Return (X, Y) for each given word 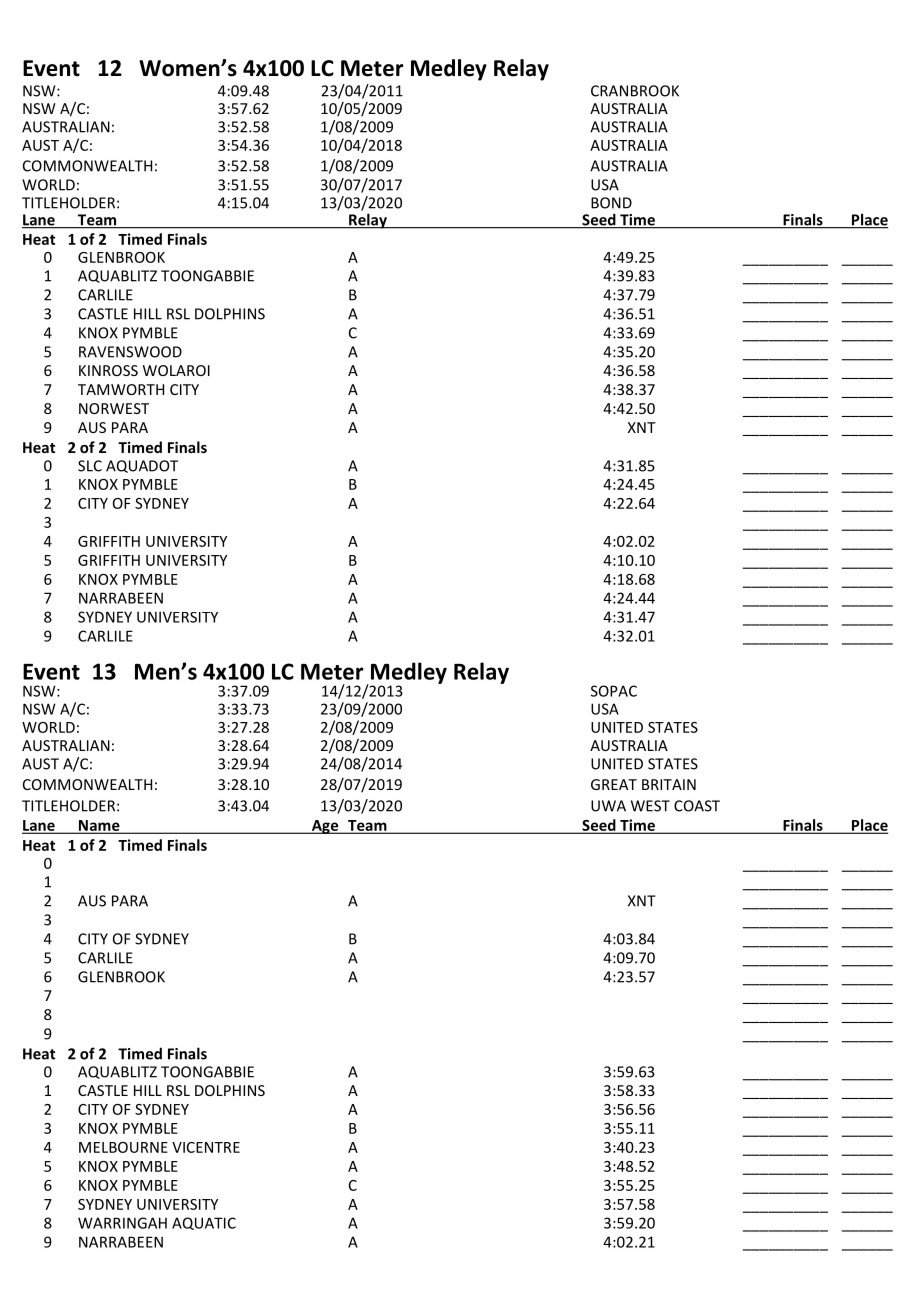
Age (325, 827)
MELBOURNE (123, 1147)
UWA (608, 806)
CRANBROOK (635, 91)
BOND (611, 203)
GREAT (614, 784)
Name (99, 826)
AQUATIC (204, 1223)
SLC (90, 466)
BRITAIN (669, 784)
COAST (697, 806)
